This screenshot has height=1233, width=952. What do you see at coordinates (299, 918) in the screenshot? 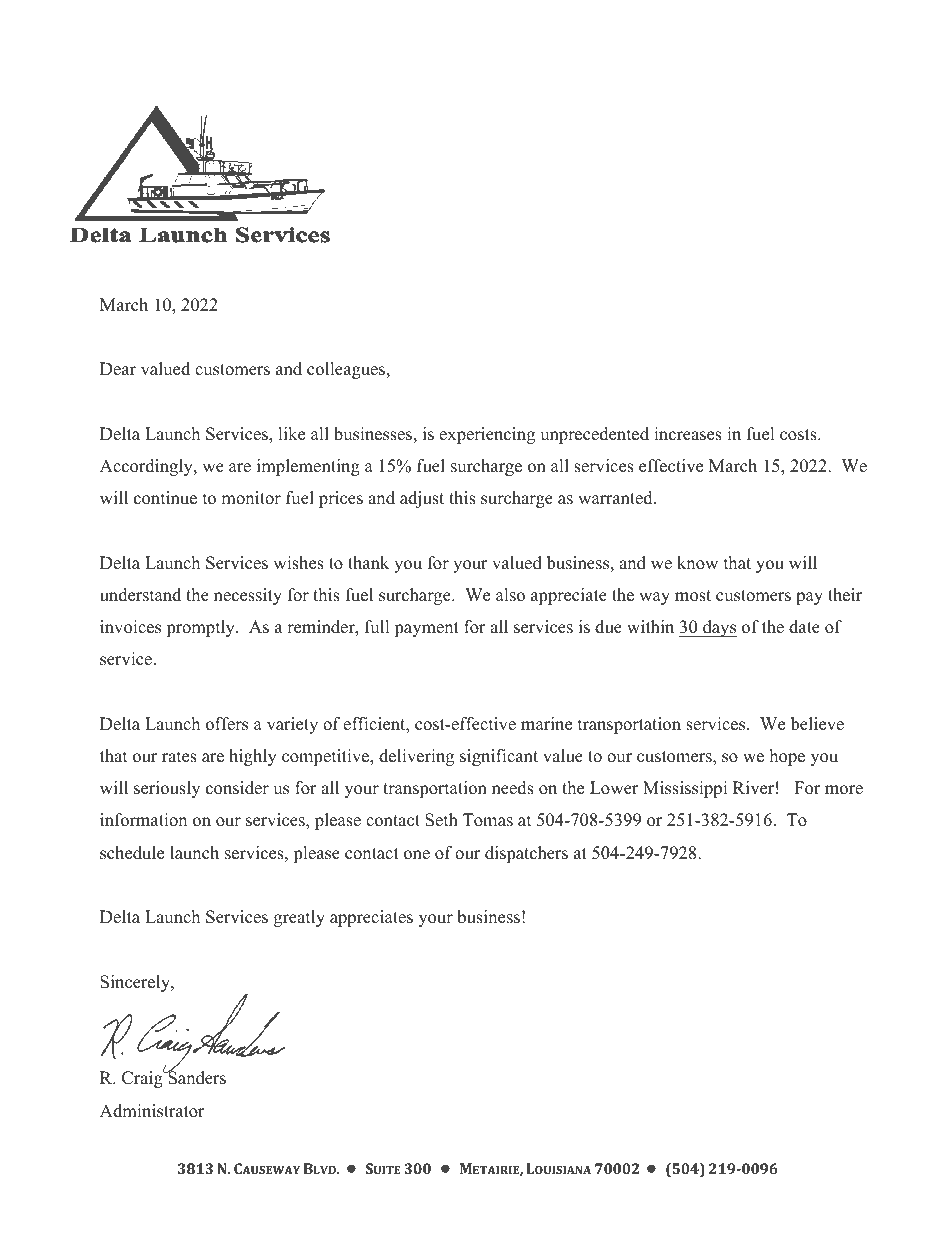
I see `greatly` at bounding box center [299, 918].
